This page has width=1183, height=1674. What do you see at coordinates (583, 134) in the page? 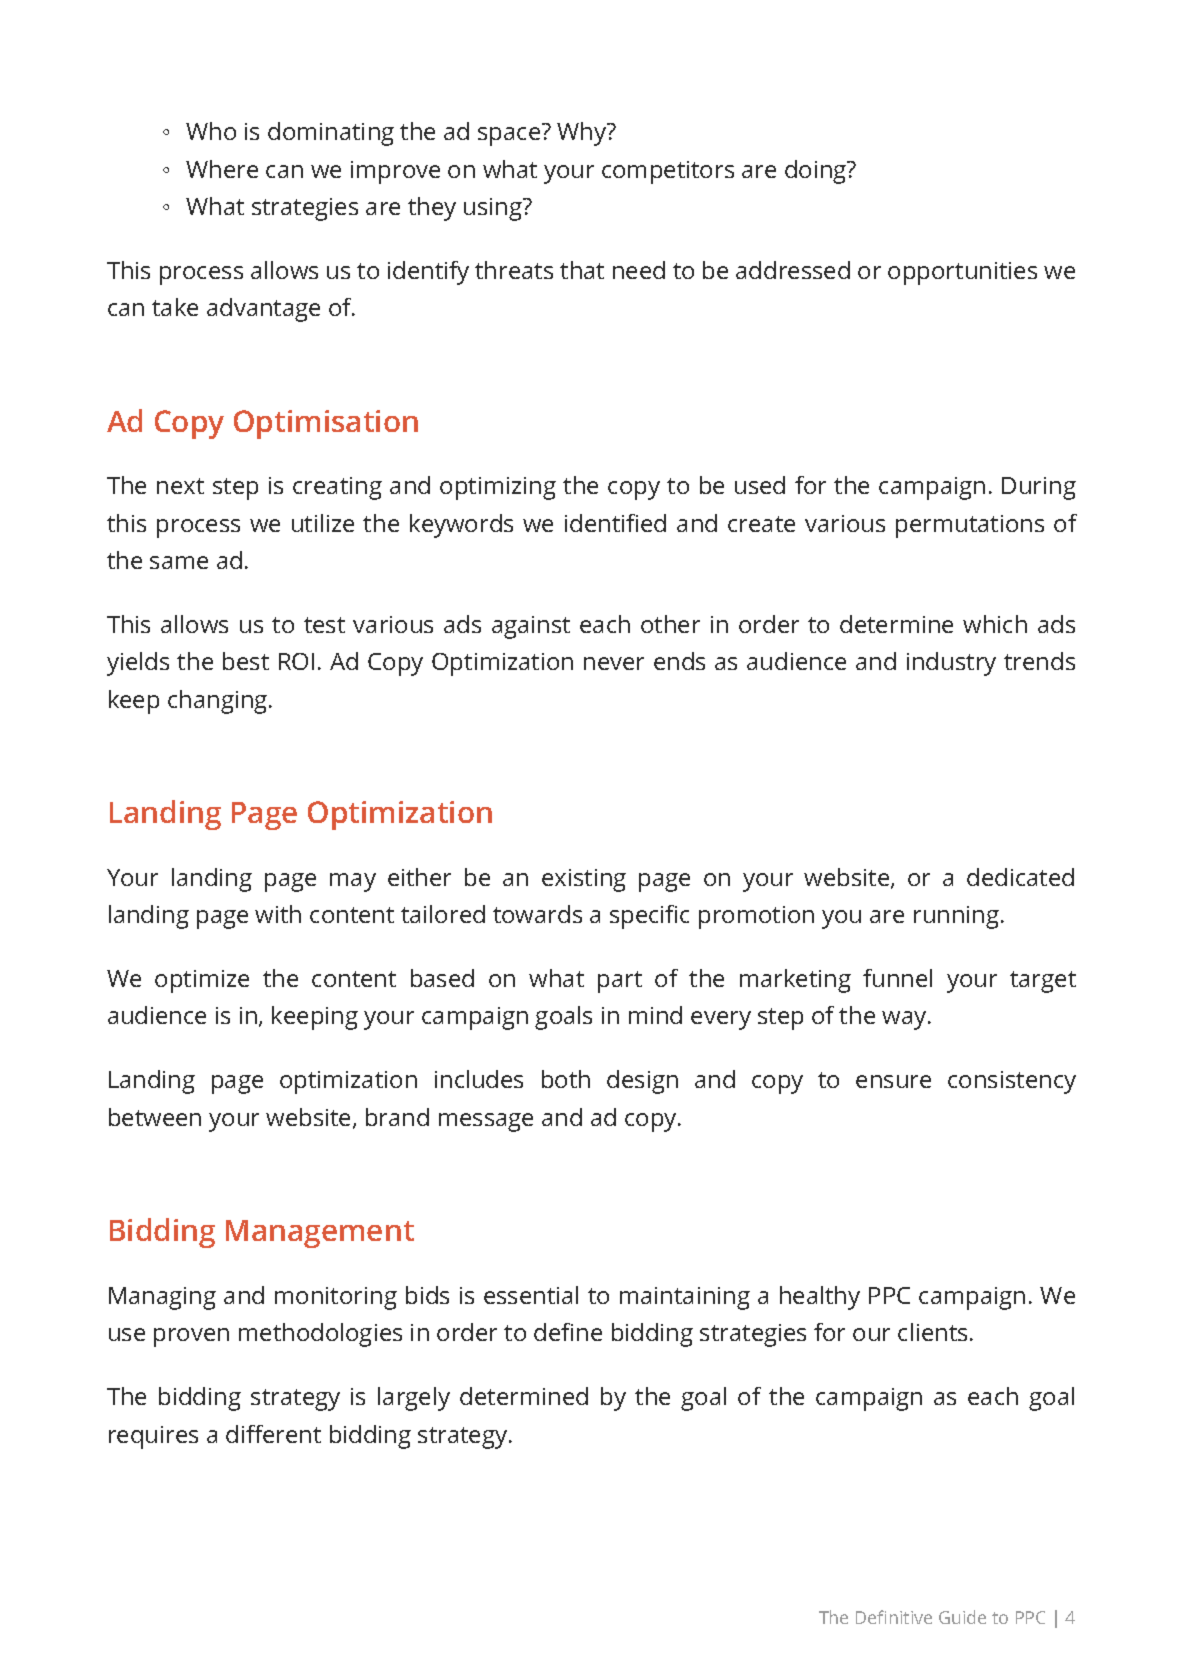
I see `Why` at bounding box center [583, 134].
